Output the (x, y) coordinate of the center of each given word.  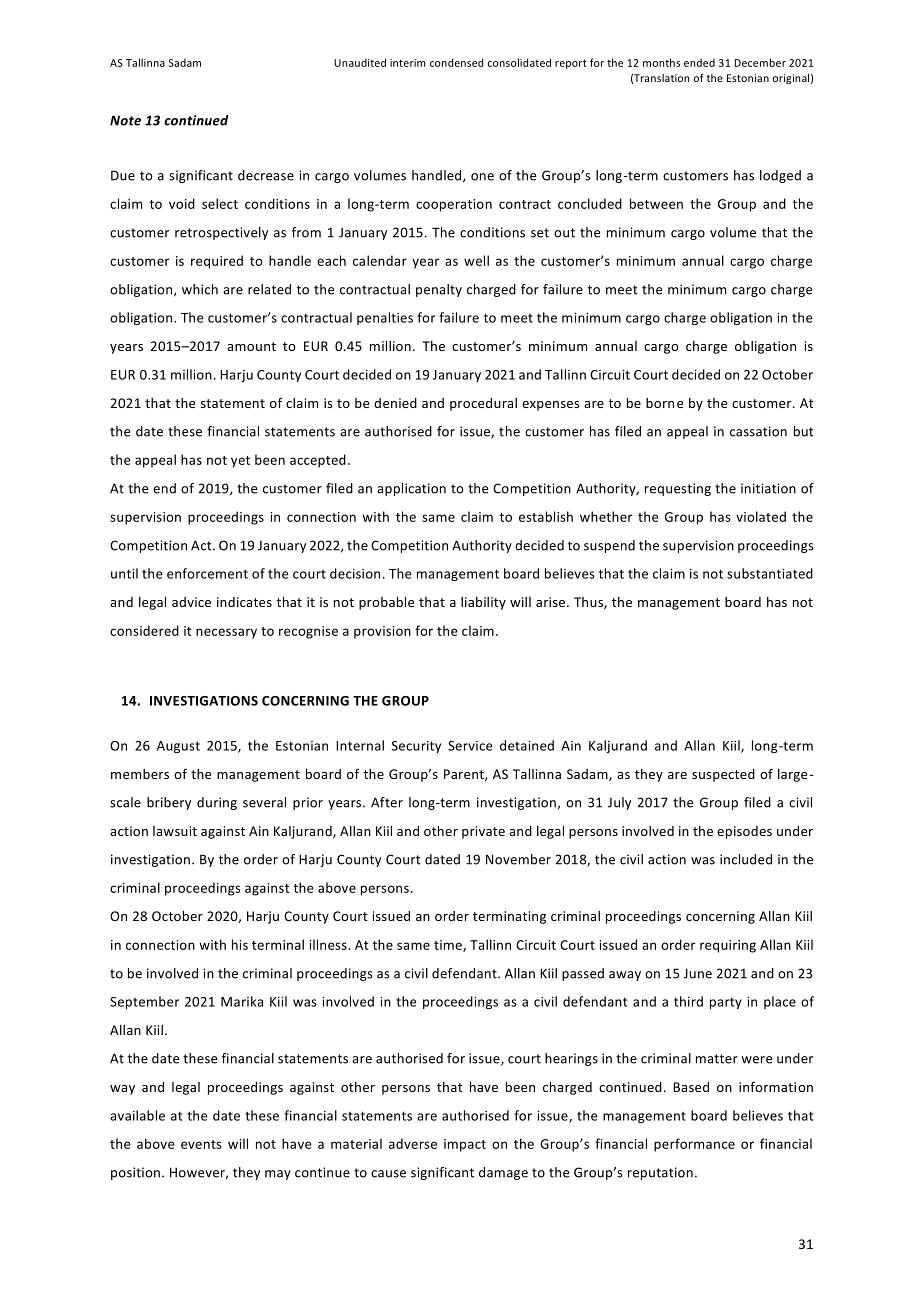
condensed (456, 62)
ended (699, 62)
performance (694, 1145)
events (201, 1144)
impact (465, 1145)
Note (125, 120)
